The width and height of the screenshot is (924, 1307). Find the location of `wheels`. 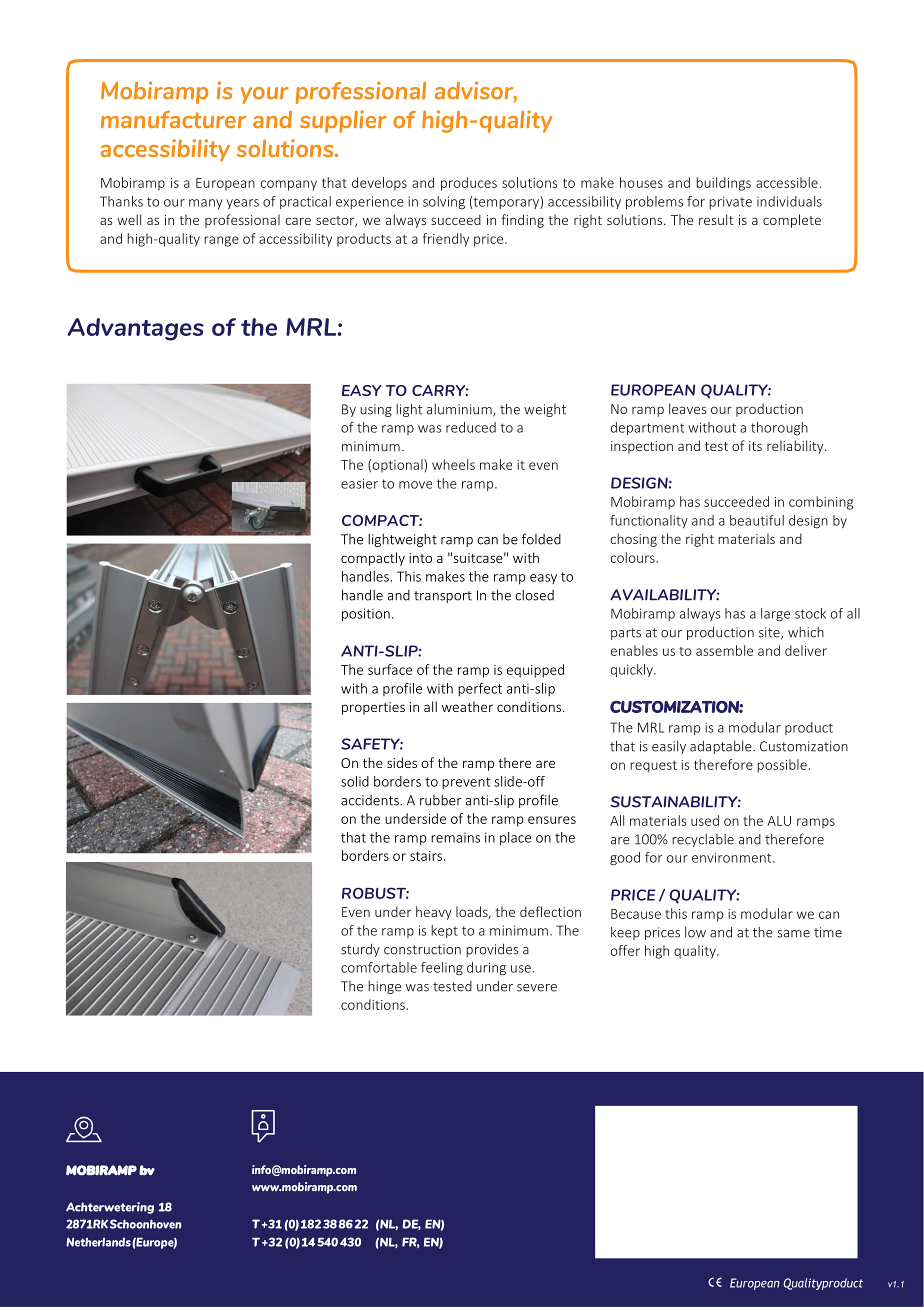

wheels is located at coordinates (453, 464).
